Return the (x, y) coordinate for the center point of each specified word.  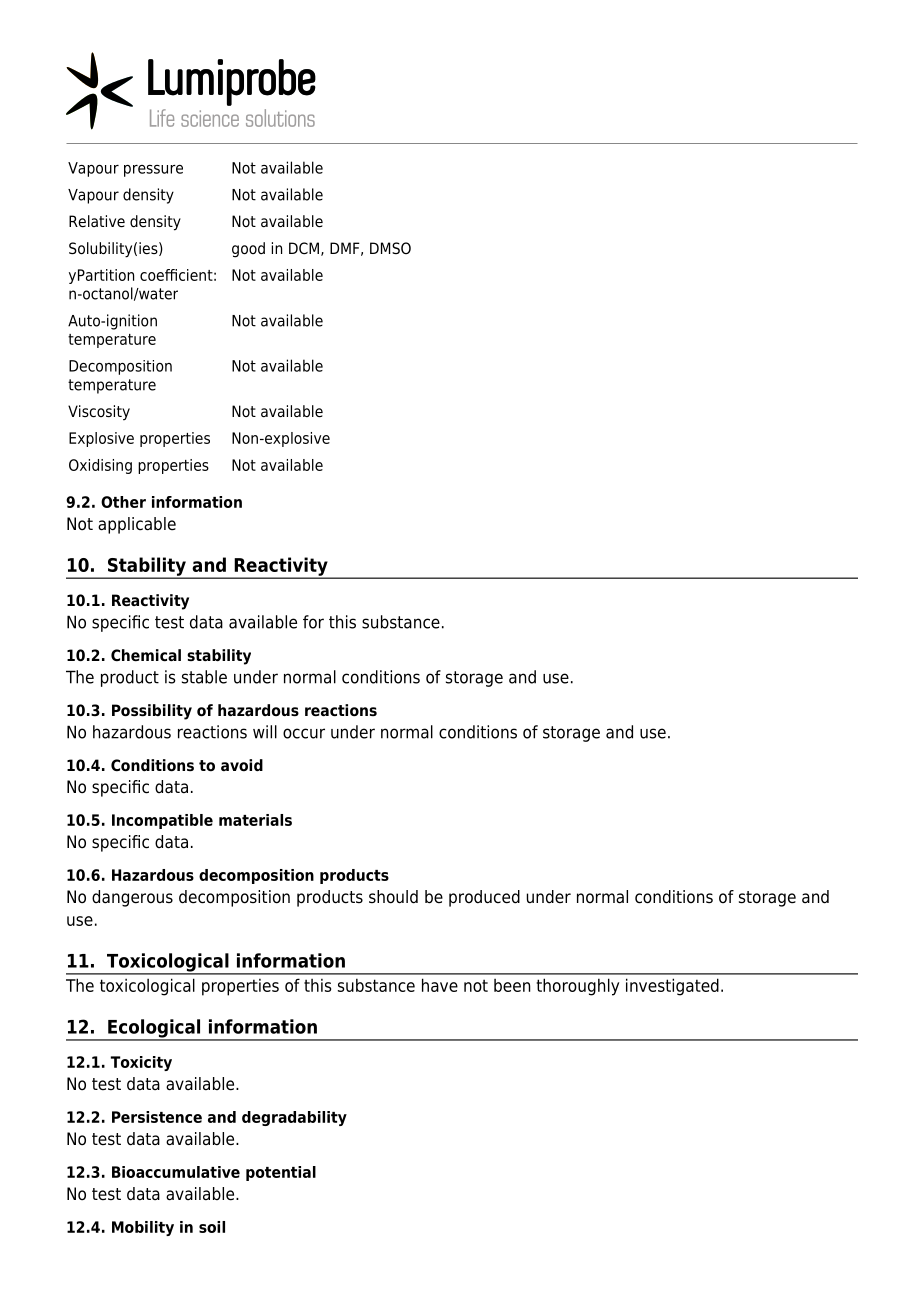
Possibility (152, 712)
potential (281, 1173)
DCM (304, 248)
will (265, 732)
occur (304, 733)
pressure (153, 171)
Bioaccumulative (176, 1172)
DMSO (390, 248)
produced (484, 898)
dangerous (132, 898)
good (248, 250)
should (393, 897)
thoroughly (577, 987)
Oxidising (100, 466)
